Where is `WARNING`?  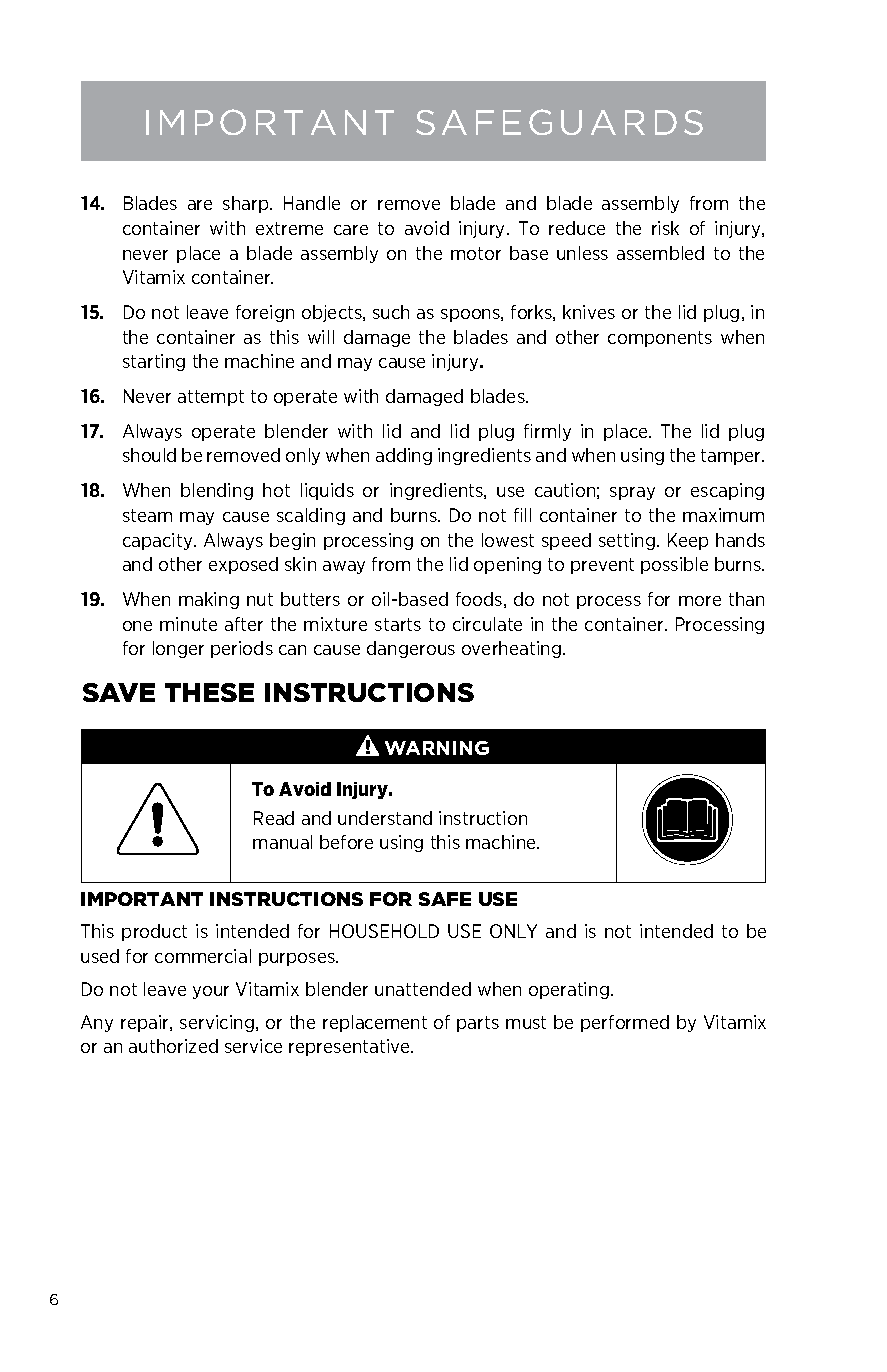 WARNING is located at coordinates (437, 748).
